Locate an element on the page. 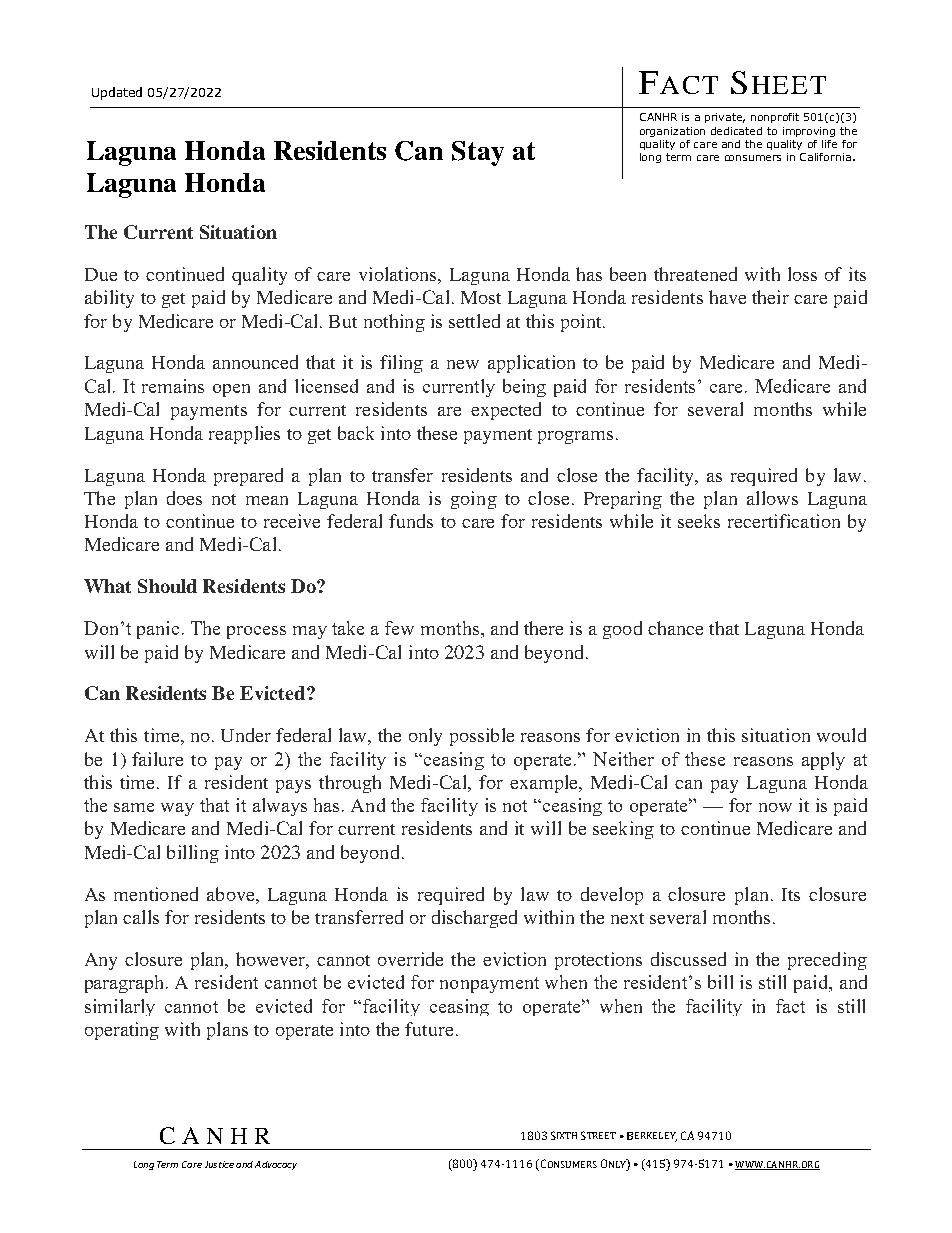 The image size is (952, 1233). going is located at coordinates (474, 500).
